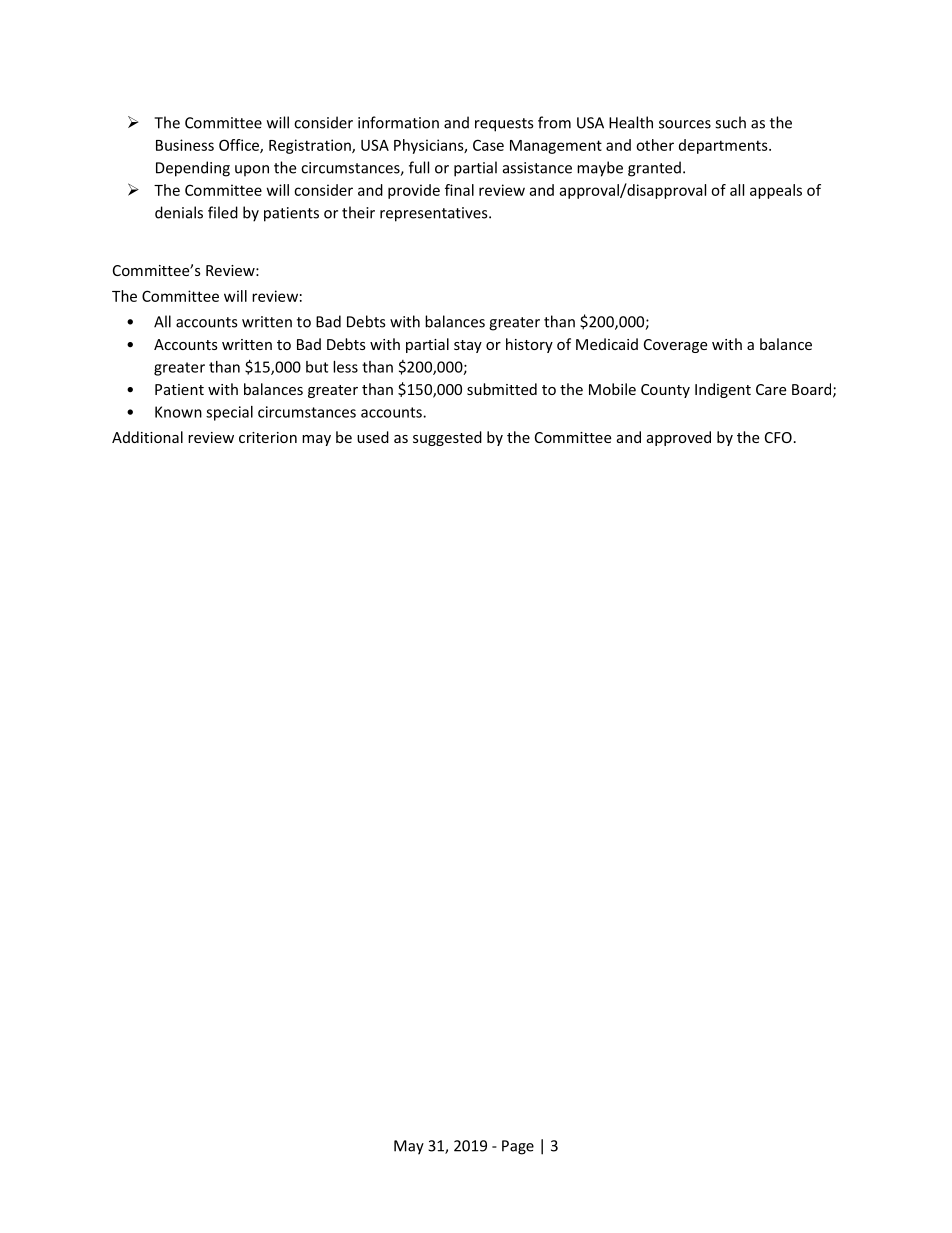 The width and height of the screenshot is (952, 1233). What do you see at coordinates (502, 389) in the screenshot?
I see `submitted` at bounding box center [502, 389].
